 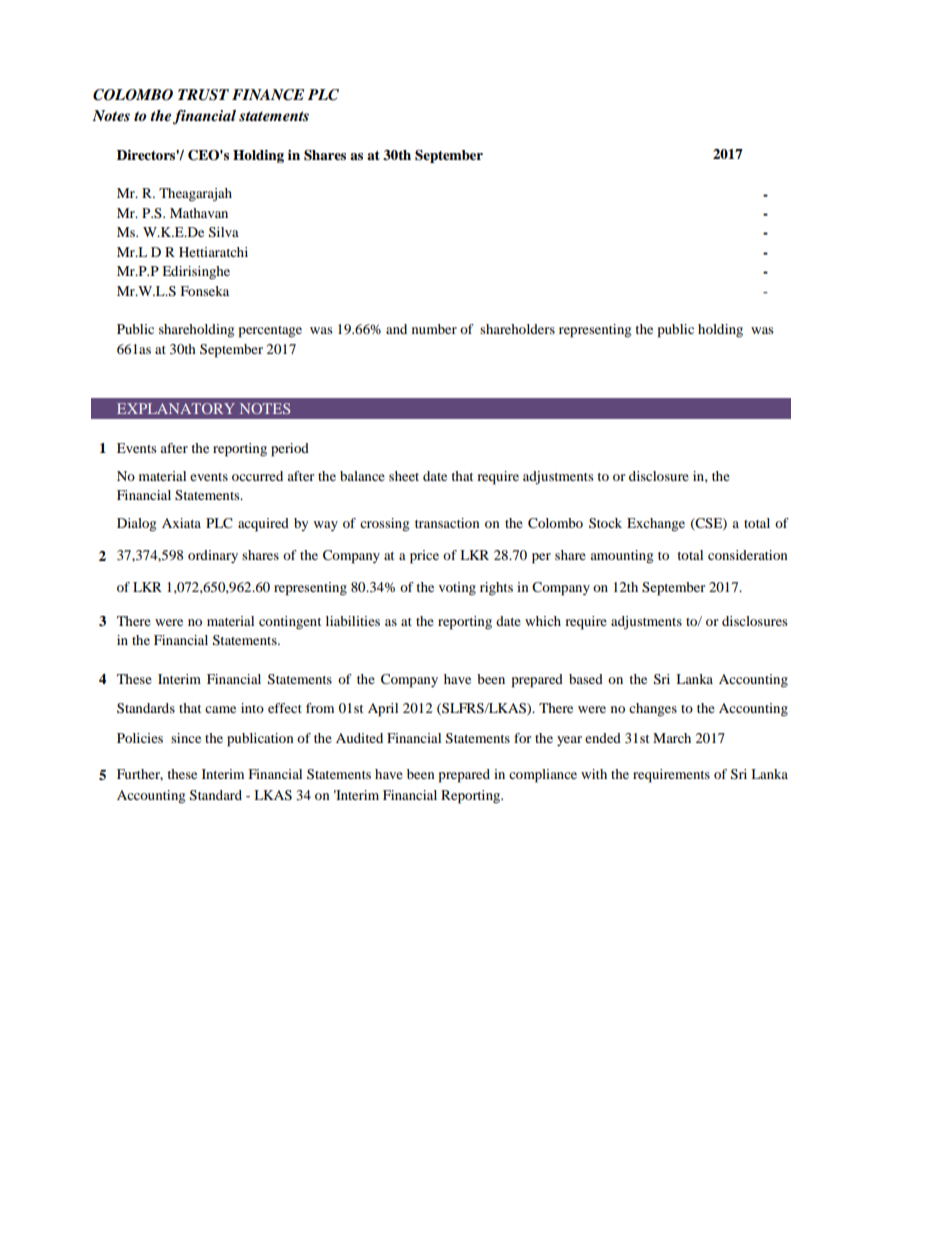 I want to click on for, so click(x=522, y=738).
